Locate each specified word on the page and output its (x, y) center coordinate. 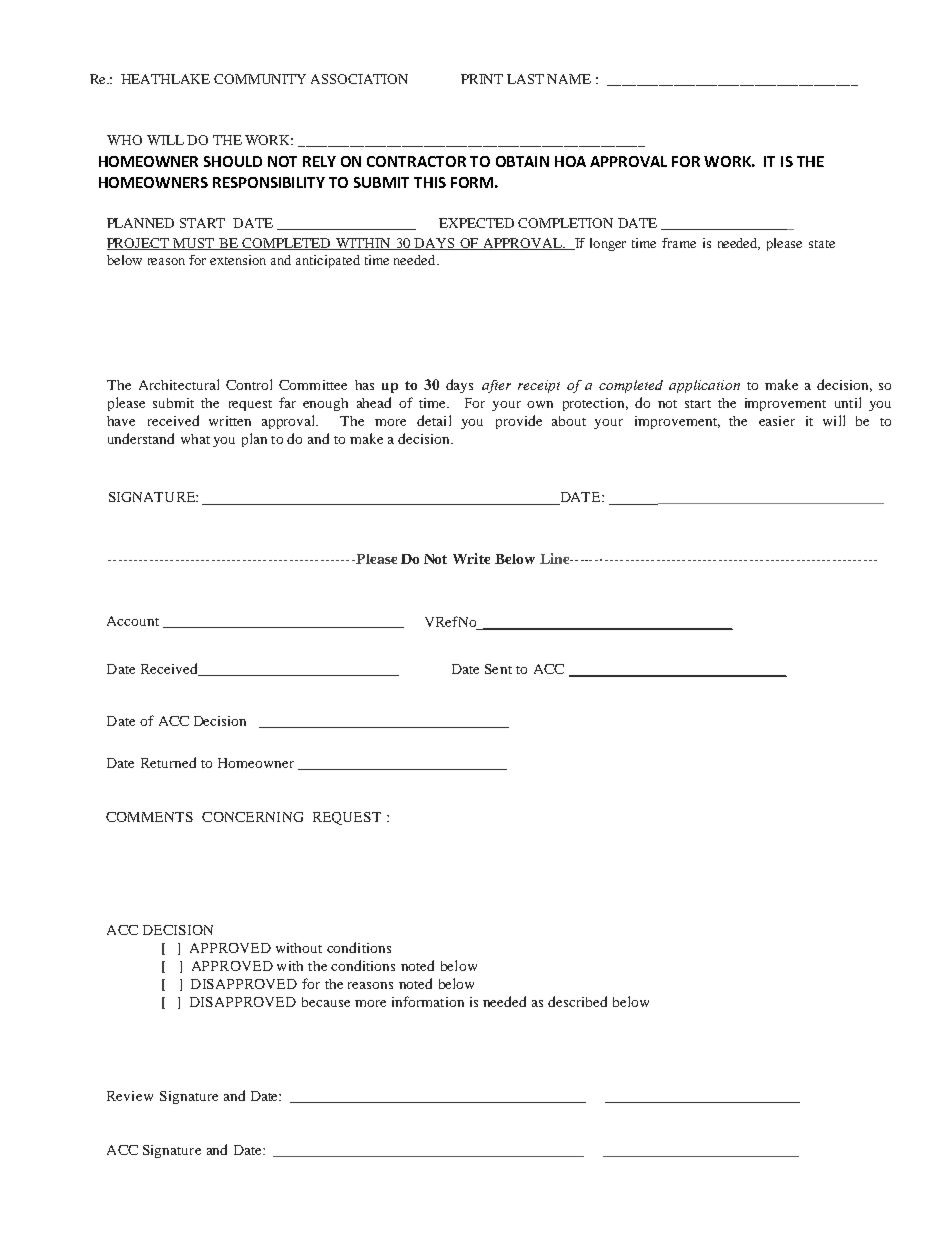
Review (130, 1096)
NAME (569, 79)
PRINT (482, 79)
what (195, 439)
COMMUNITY (260, 79)
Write (471, 558)
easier (777, 421)
